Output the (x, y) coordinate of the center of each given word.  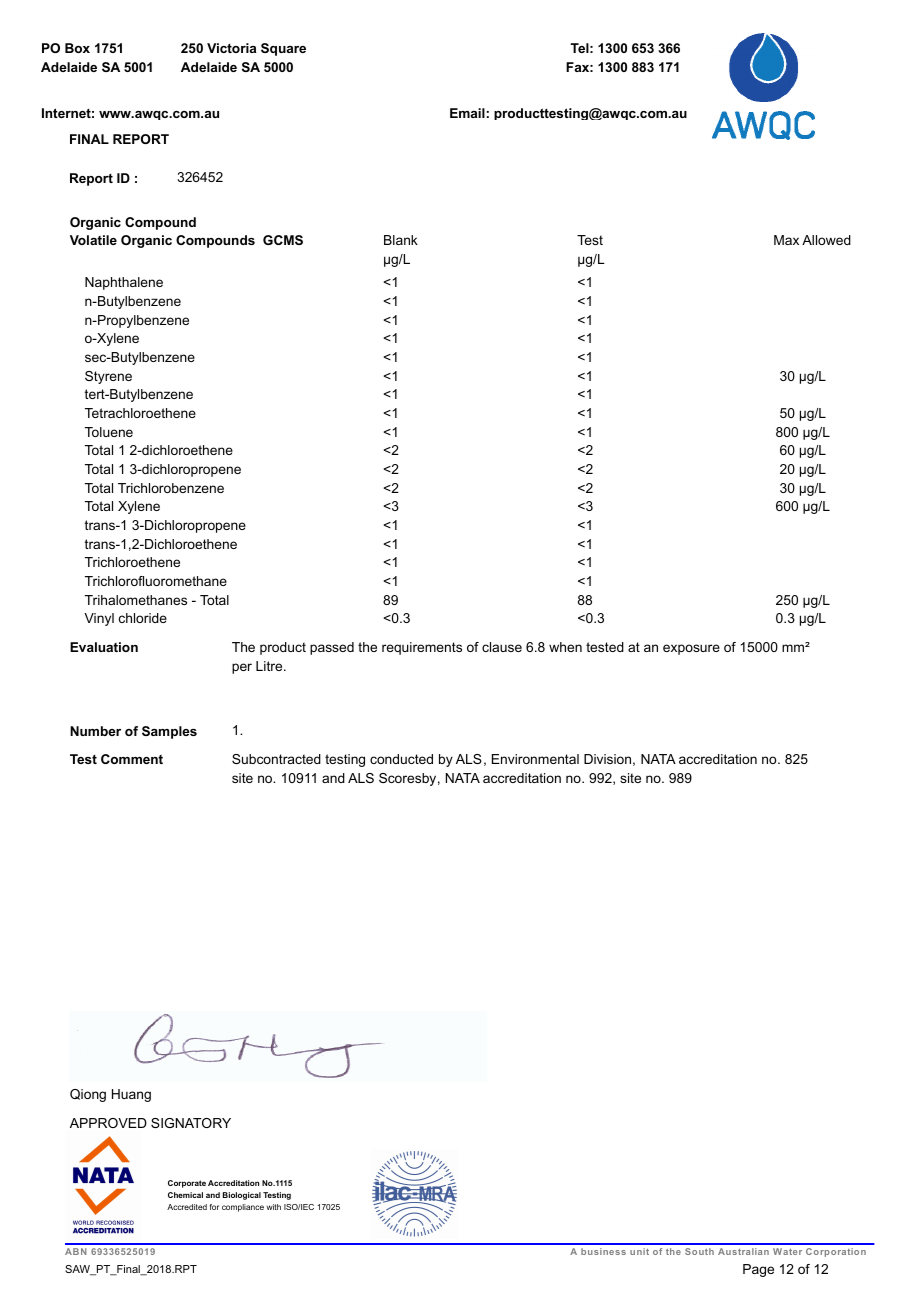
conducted (401, 759)
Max (786, 240)
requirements (422, 648)
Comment (132, 759)
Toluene (109, 432)
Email (467, 113)
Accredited (187, 1207)
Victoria (231, 48)
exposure (691, 649)
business (603, 1251)
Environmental (535, 759)
